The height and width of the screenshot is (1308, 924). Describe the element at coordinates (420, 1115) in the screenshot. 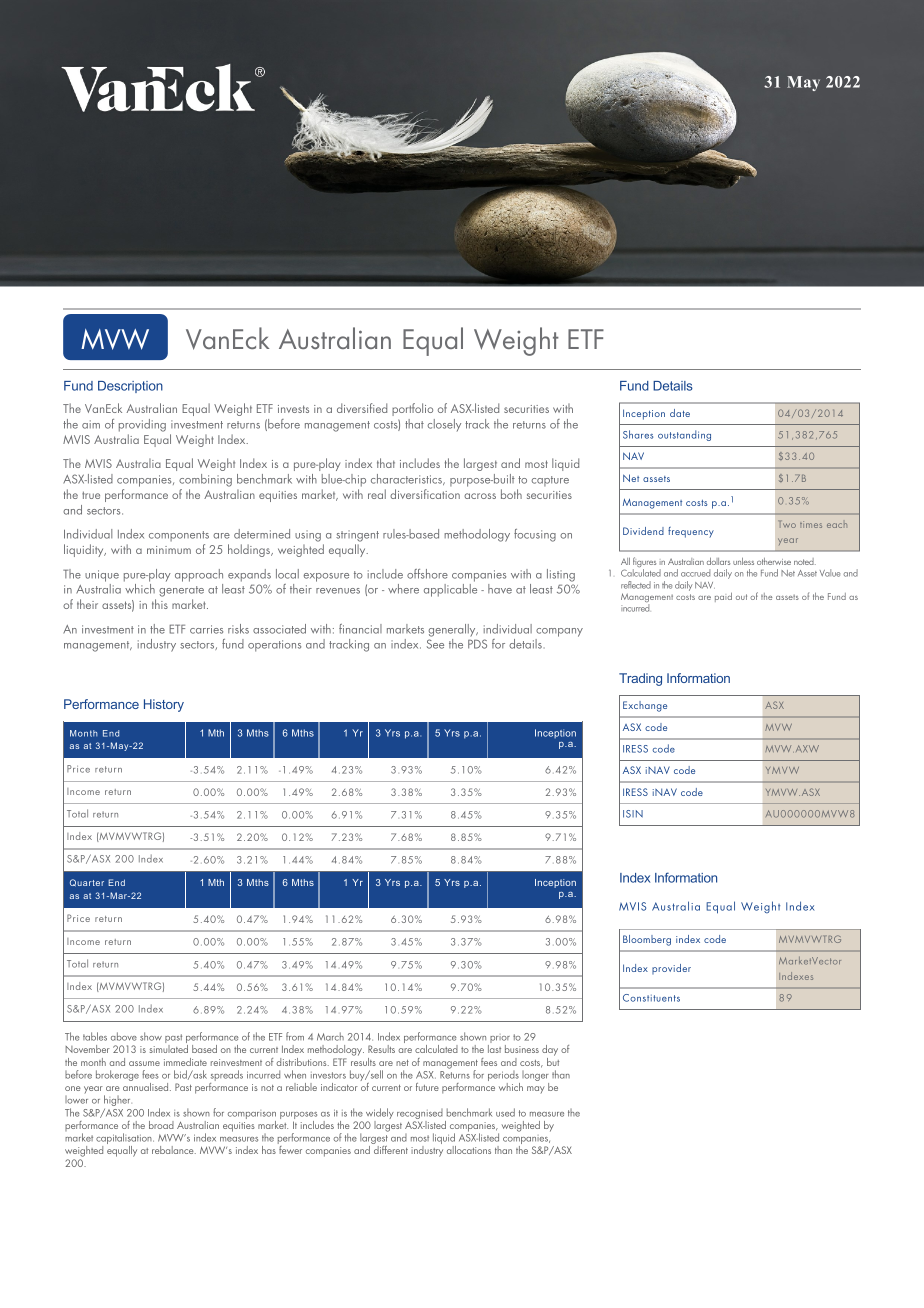

I see `recognised` at that location.
